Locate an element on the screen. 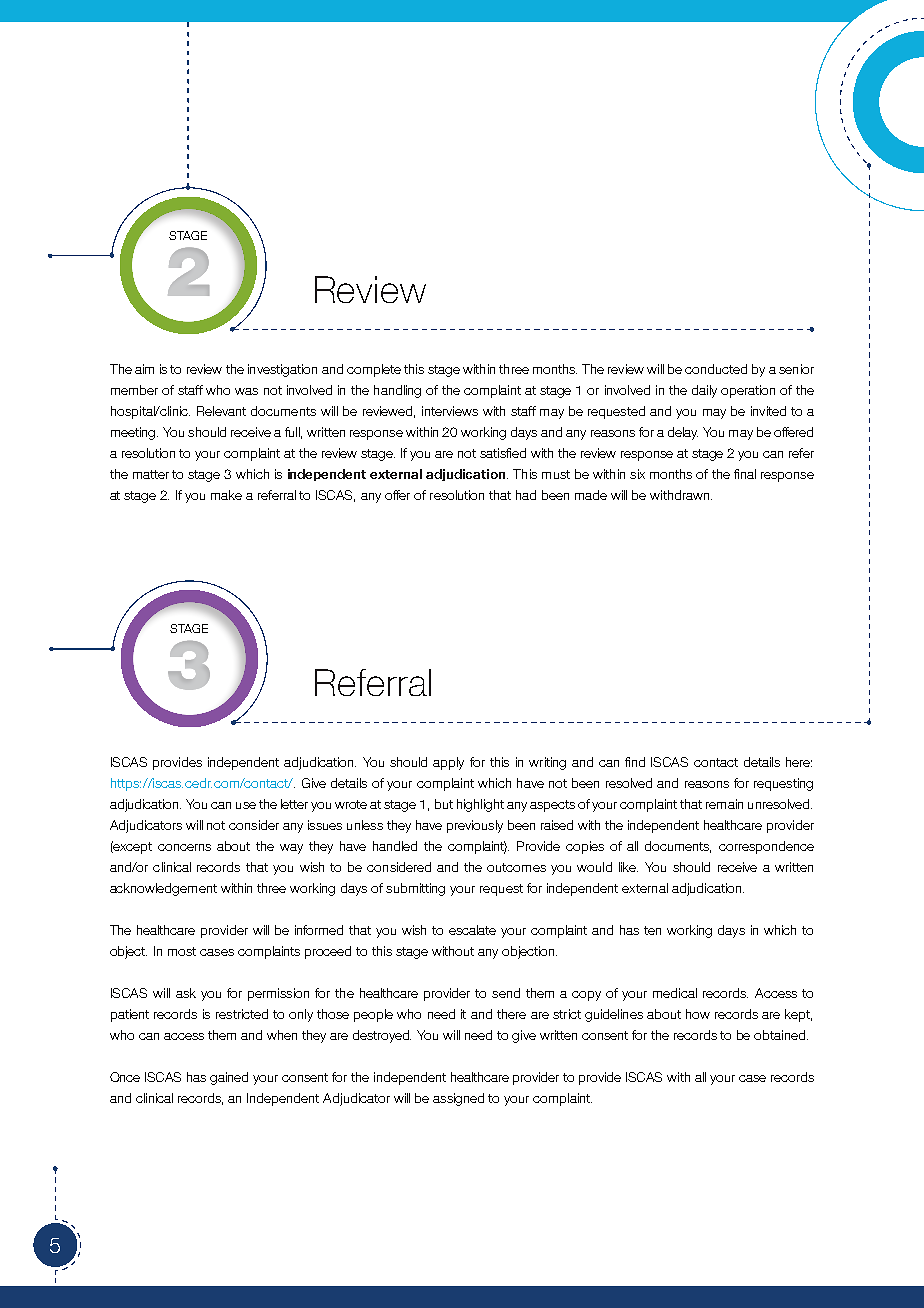 The height and width of the screenshot is (1308, 924). correspondence is located at coordinates (766, 847).
